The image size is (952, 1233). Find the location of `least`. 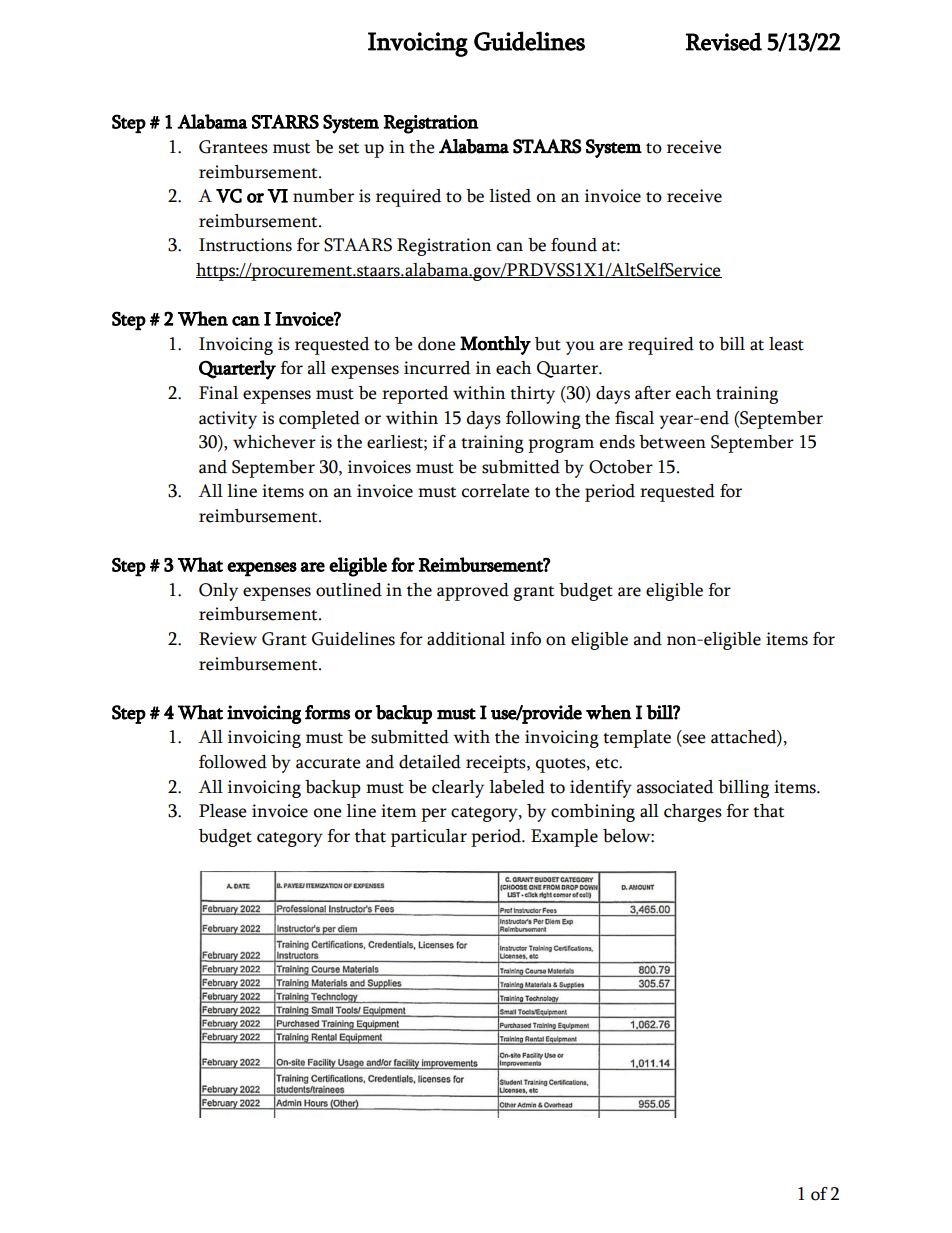

least is located at coordinates (786, 344).
